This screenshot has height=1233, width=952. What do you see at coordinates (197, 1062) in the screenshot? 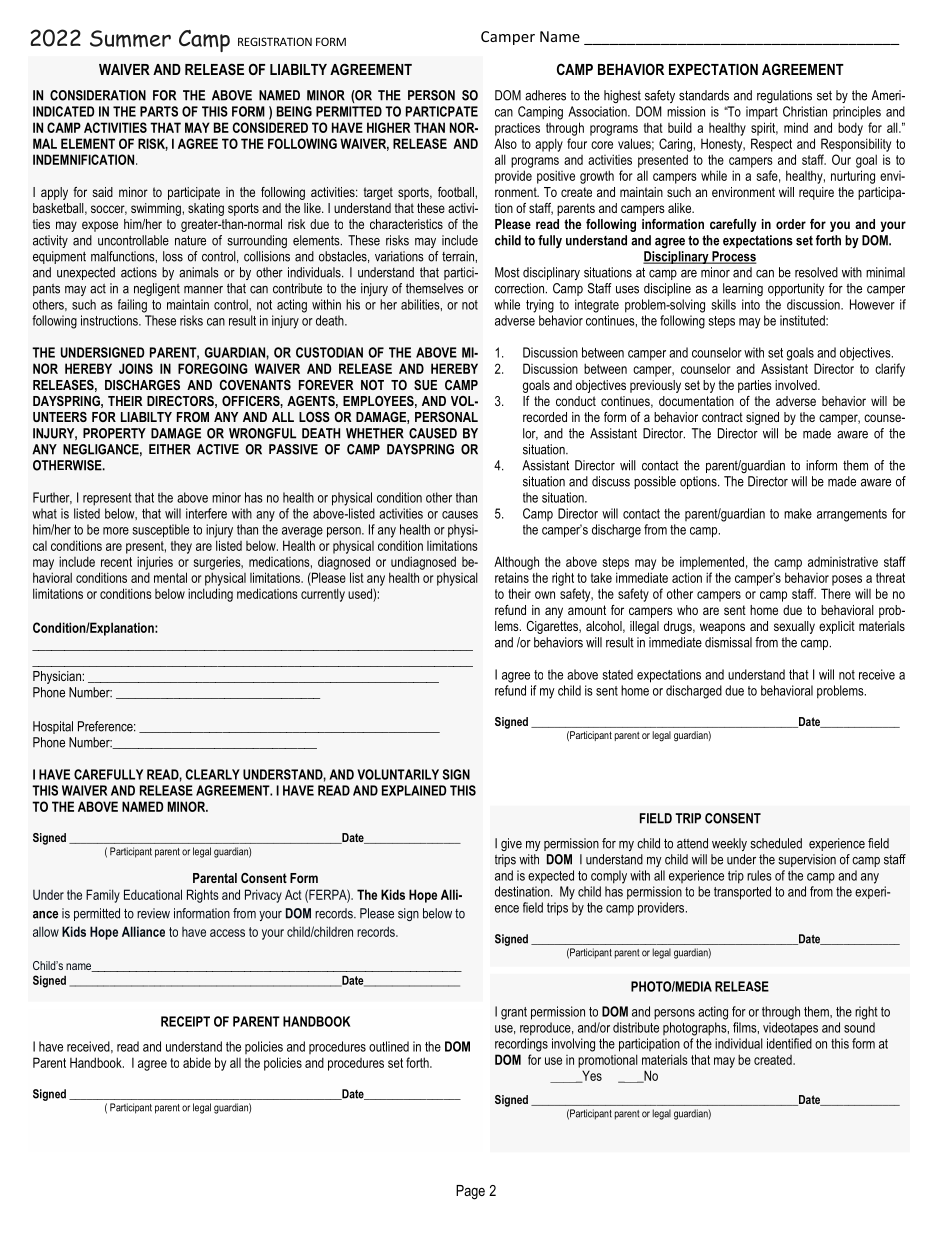
I see `abide` at bounding box center [197, 1062].
